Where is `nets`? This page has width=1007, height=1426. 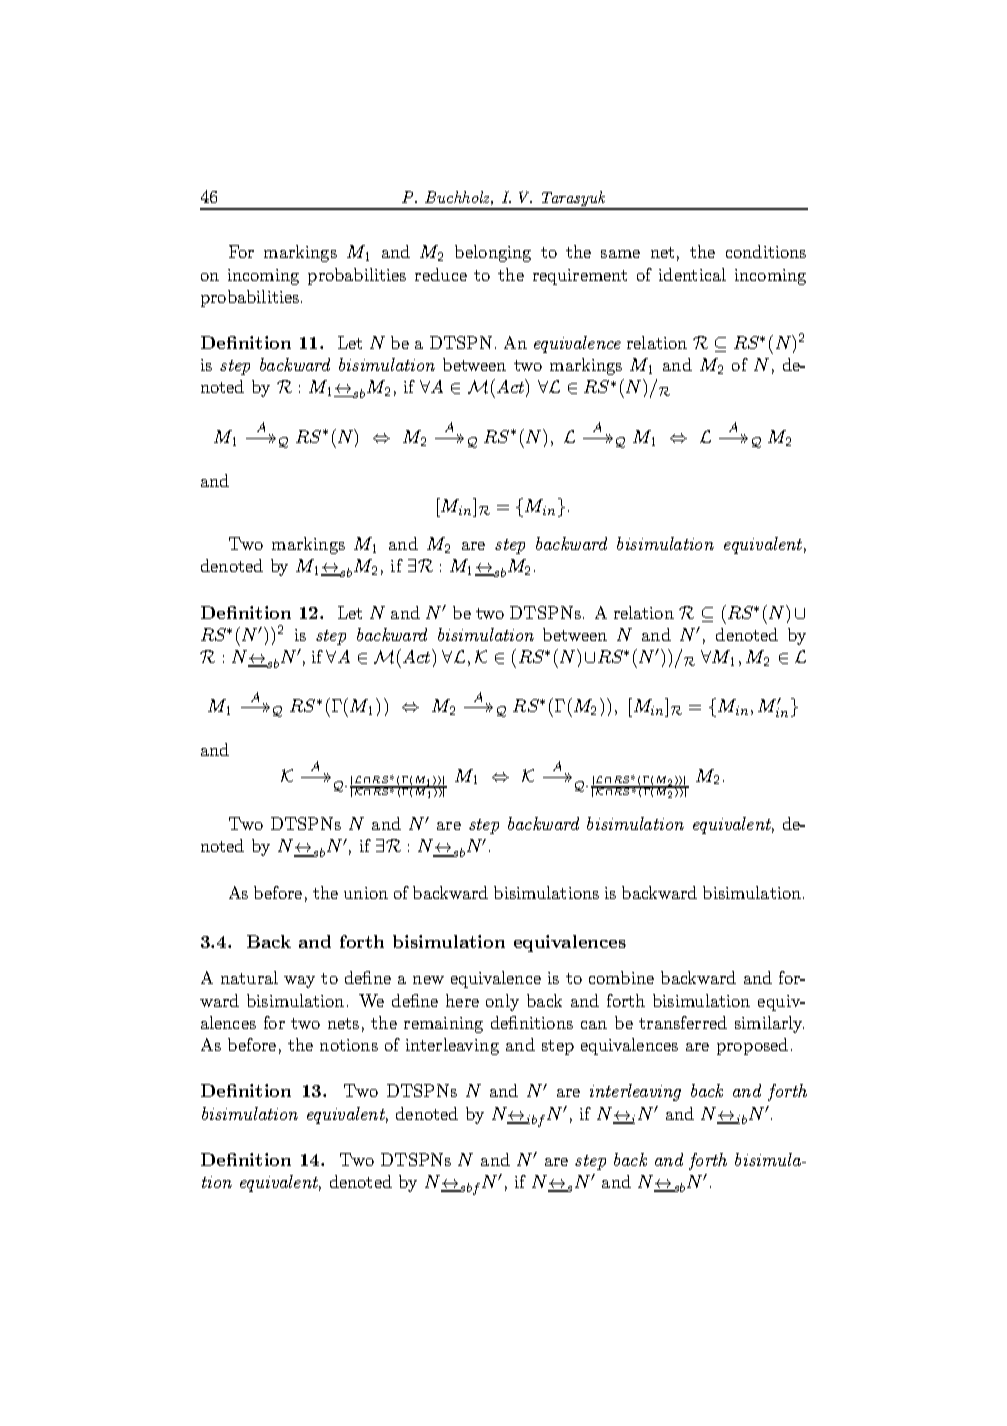
nets is located at coordinates (343, 1023).
